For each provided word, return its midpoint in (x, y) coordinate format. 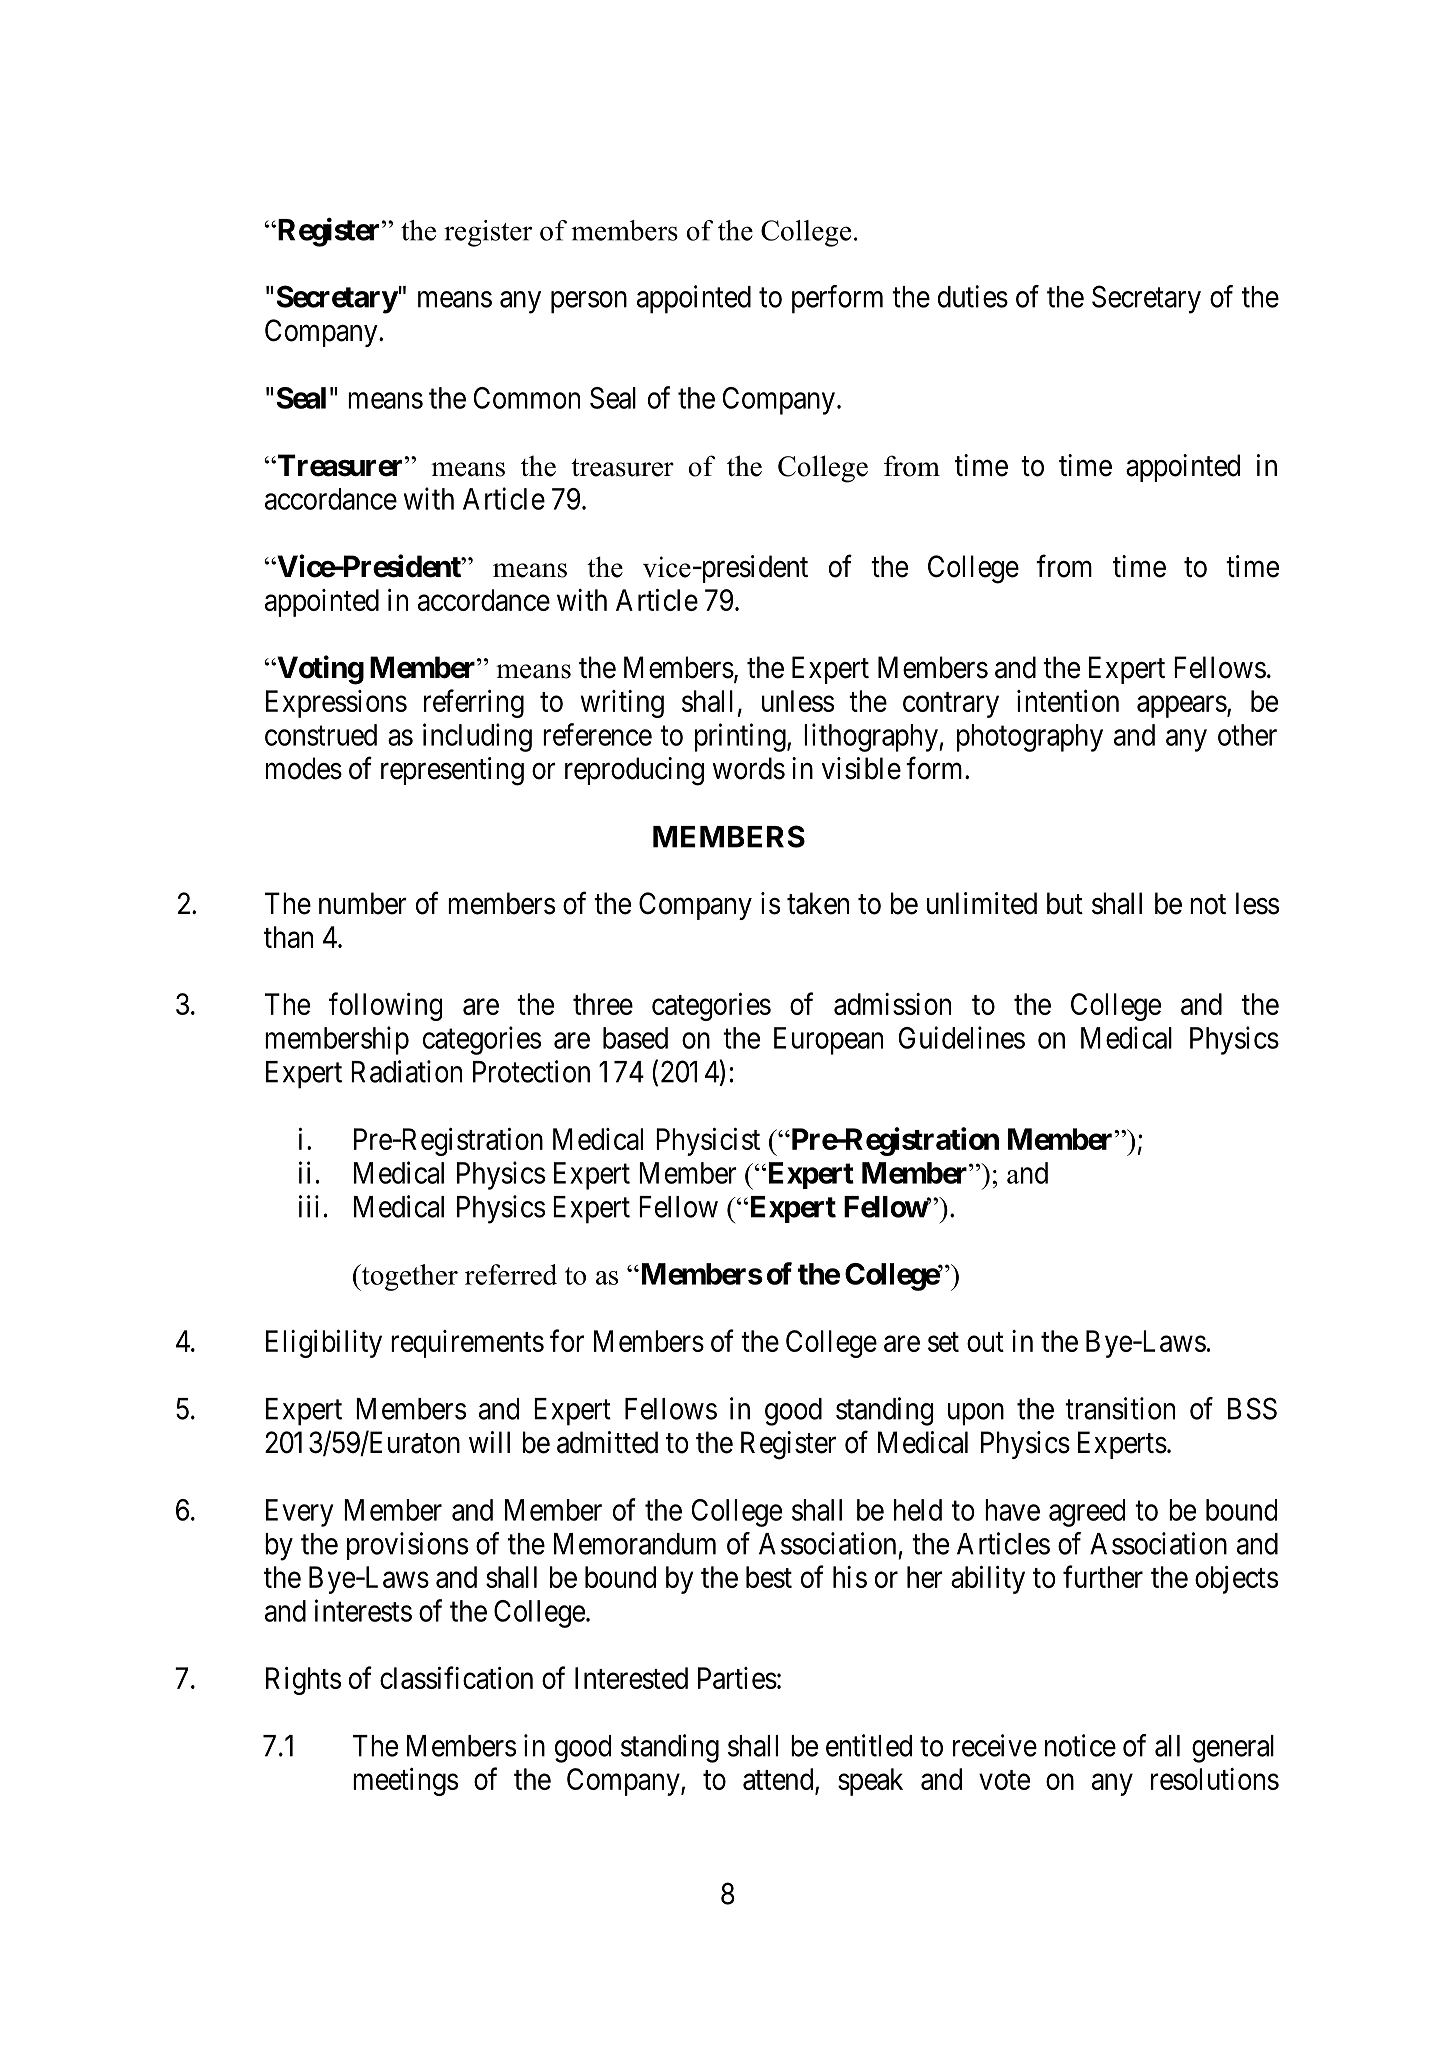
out (985, 1342)
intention (1068, 701)
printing (741, 737)
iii (309, 1206)
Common (527, 398)
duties (973, 296)
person (589, 302)
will (489, 1442)
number (363, 903)
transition (1120, 1408)
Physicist (708, 1142)
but (1065, 903)
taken (818, 903)
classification (456, 1677)
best (769, 1577)
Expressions (336, 704)
